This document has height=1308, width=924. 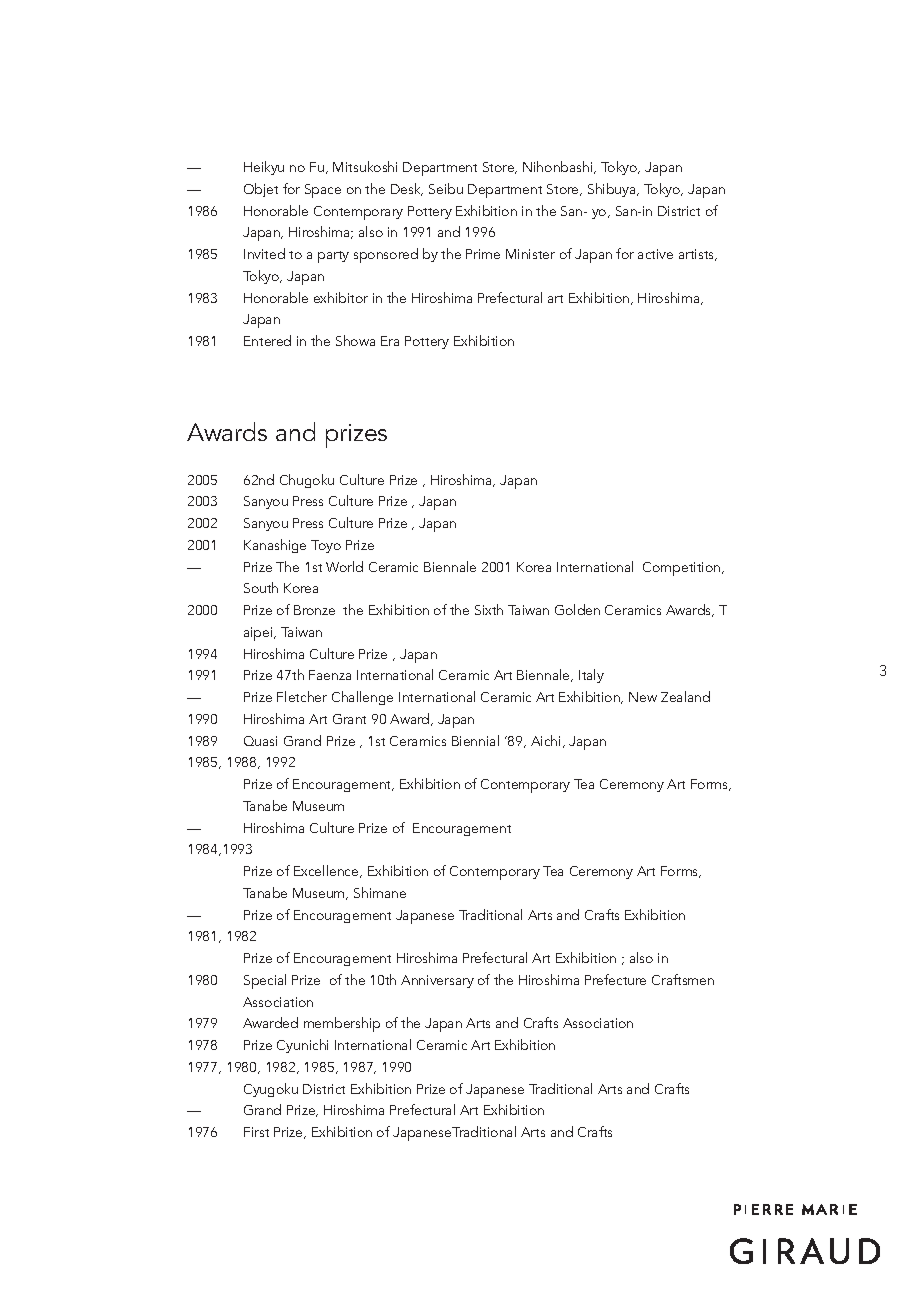 I want to click on artists, so click(x=698, y=255).
